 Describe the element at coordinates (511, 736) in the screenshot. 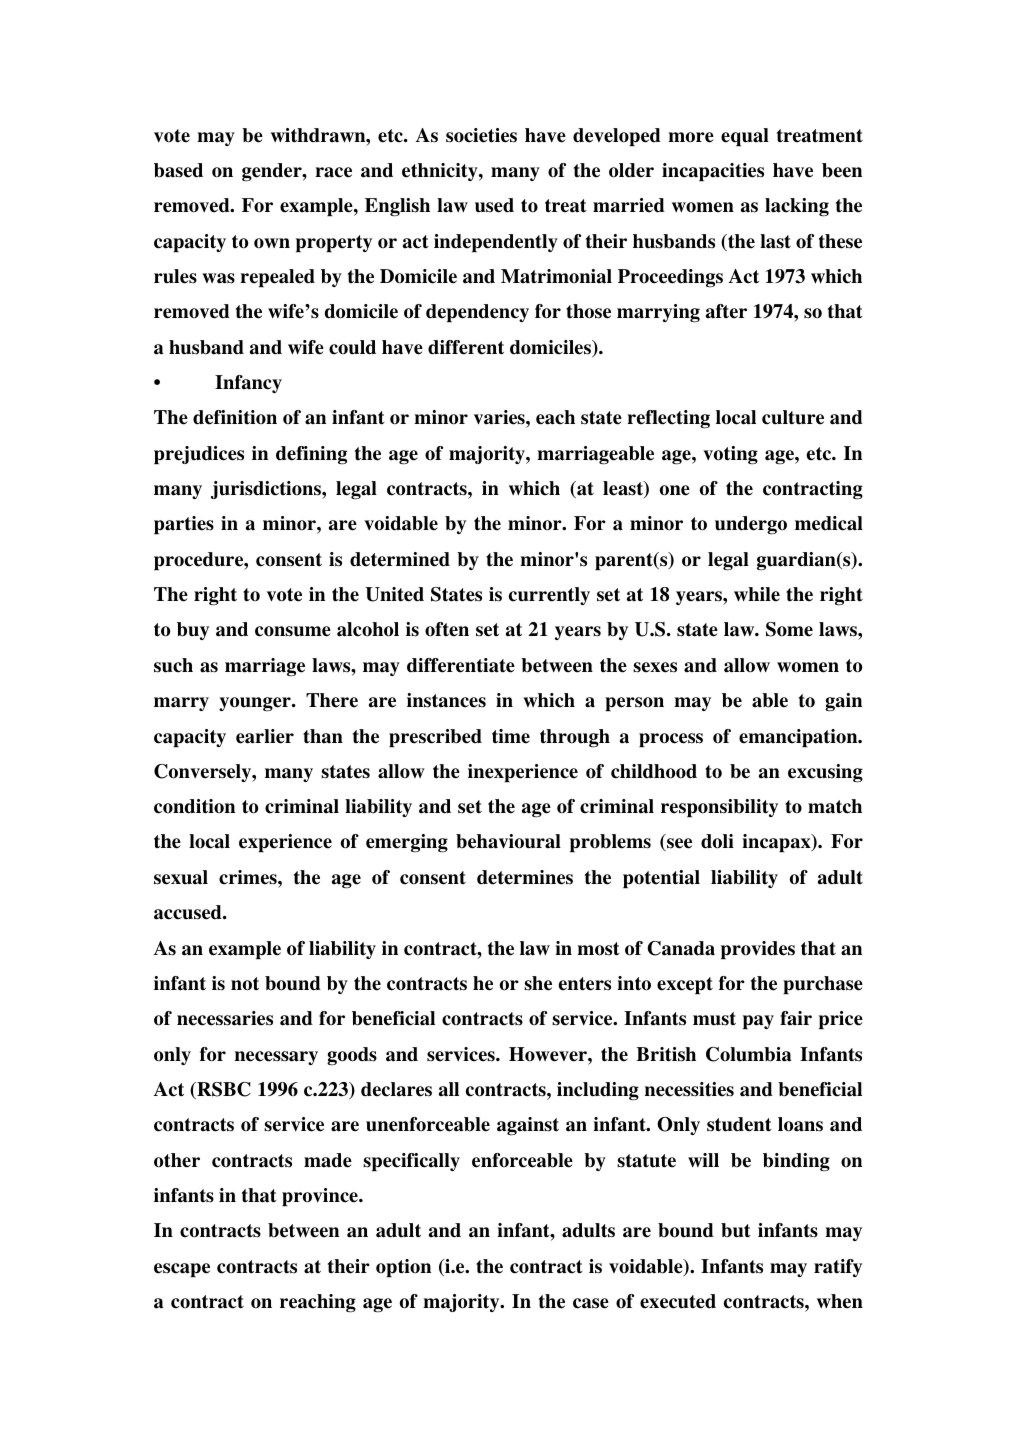

I see `time` at that location.
